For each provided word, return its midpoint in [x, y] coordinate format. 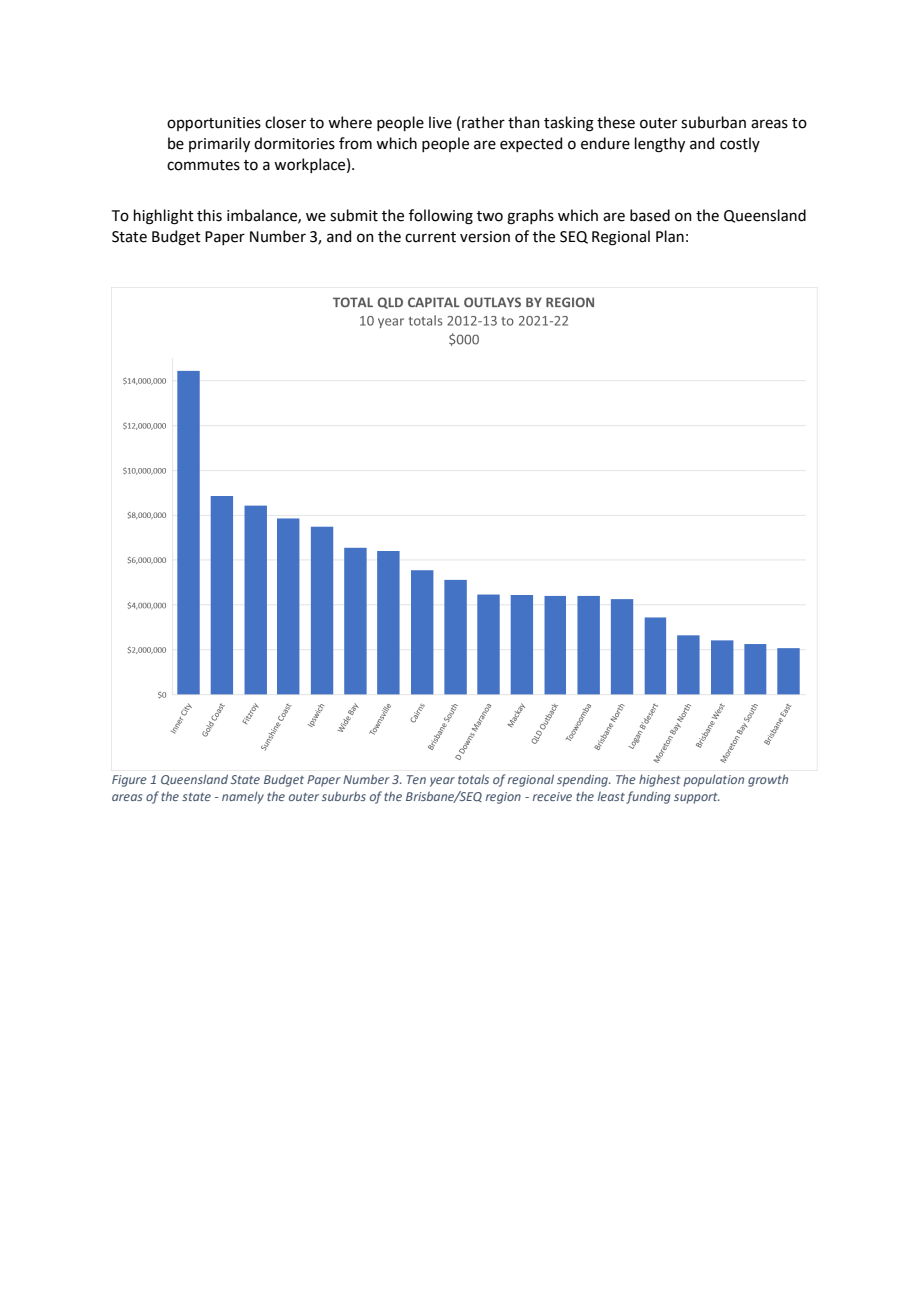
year [442, 782]
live [440, 122]
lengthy [660, 145]
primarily [219, 144]
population [713, 780]
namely [243, 797]
